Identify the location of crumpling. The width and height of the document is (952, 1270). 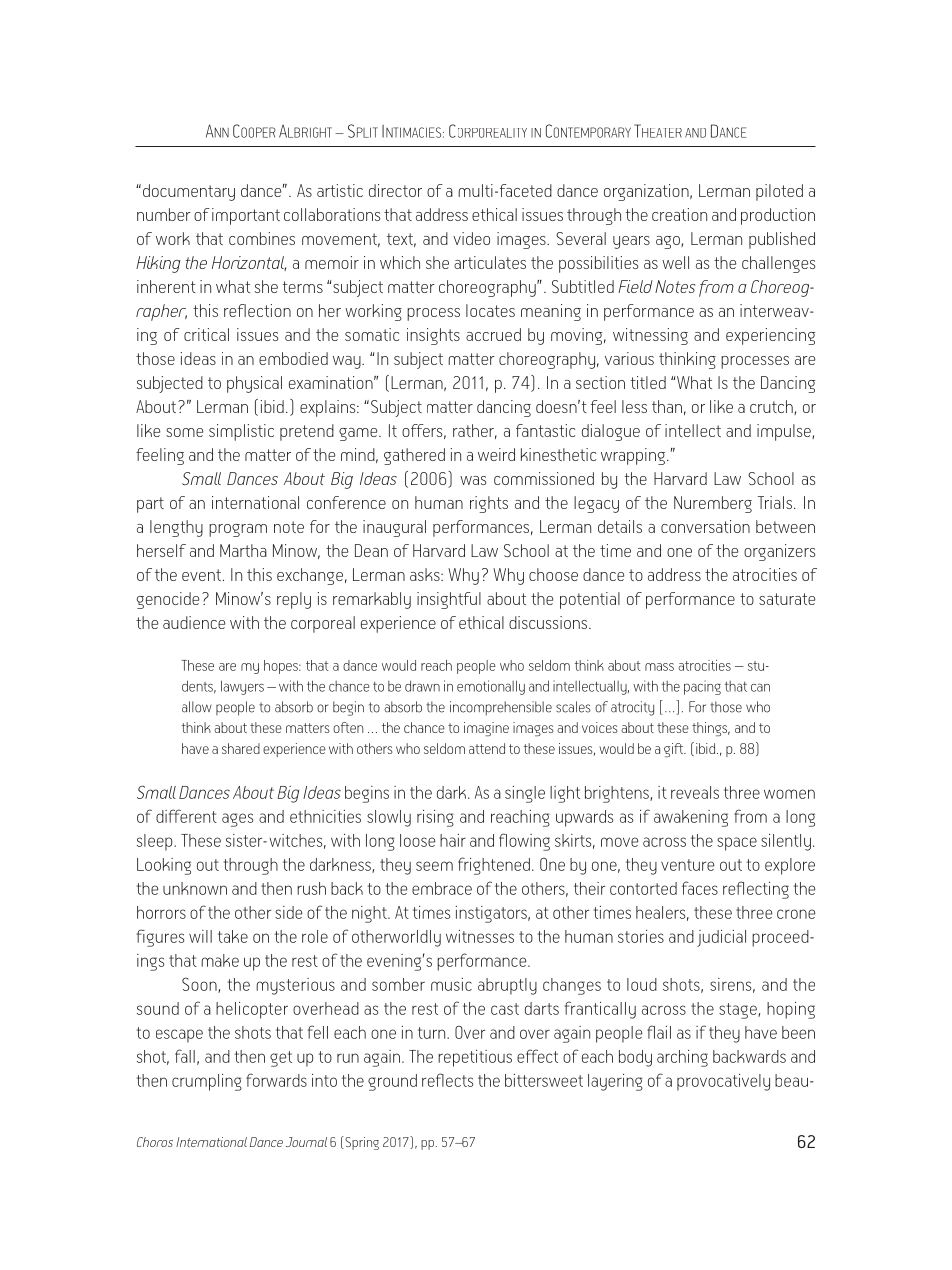
(207, 1082).
